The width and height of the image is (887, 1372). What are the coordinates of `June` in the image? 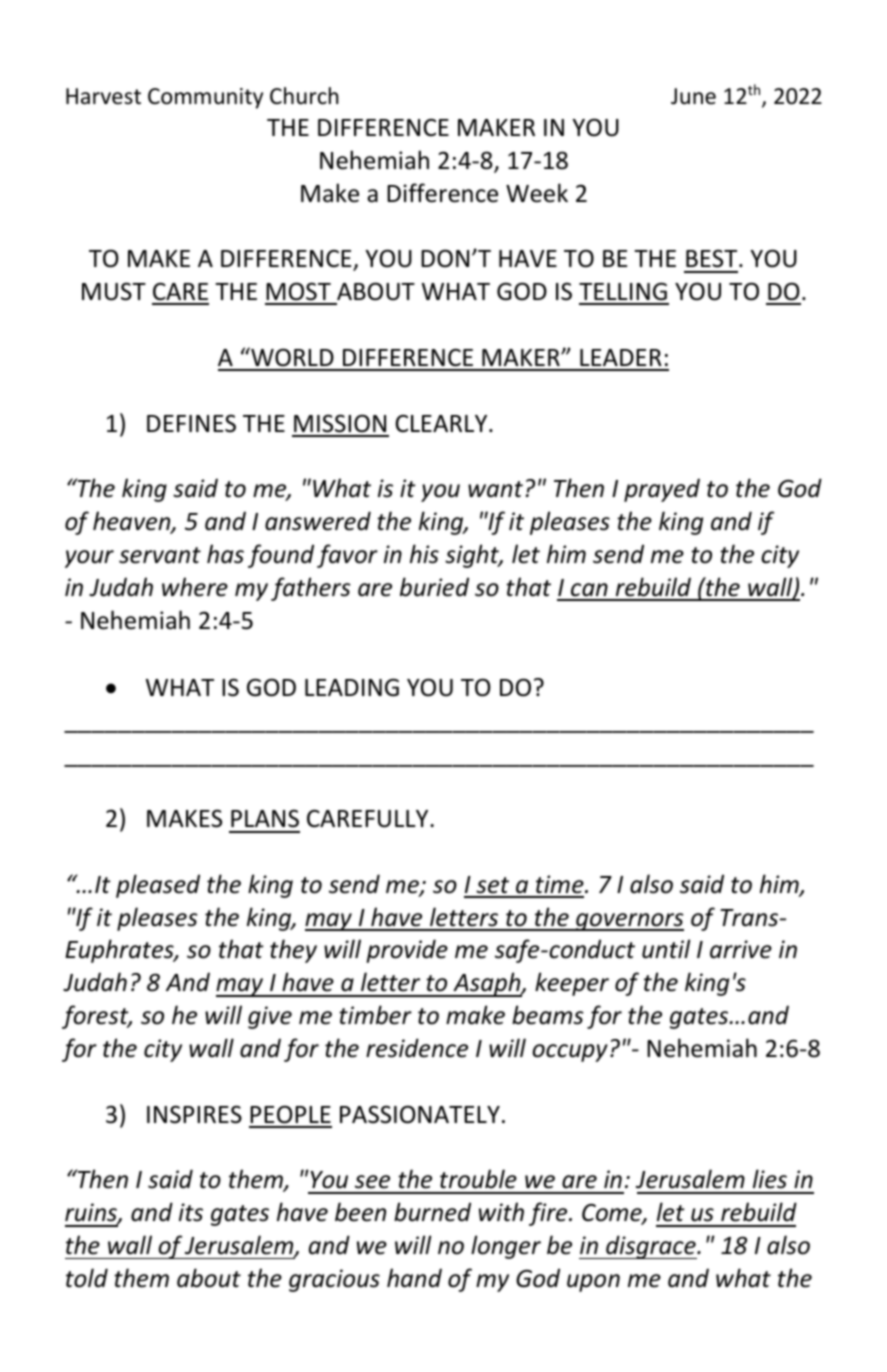 It's located at (693, 96).
